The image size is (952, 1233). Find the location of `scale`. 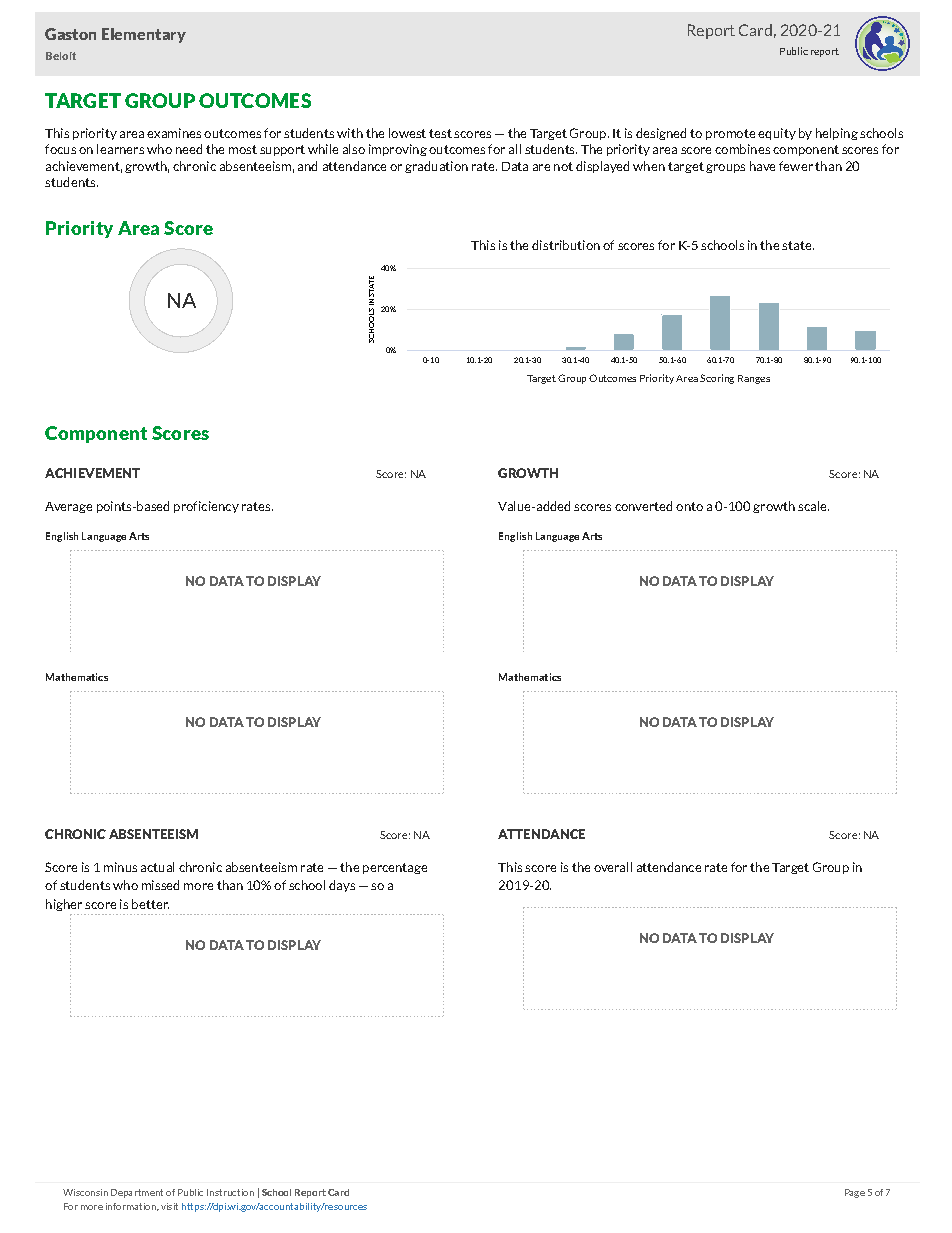

scale is located at coordinates (813, 506).
